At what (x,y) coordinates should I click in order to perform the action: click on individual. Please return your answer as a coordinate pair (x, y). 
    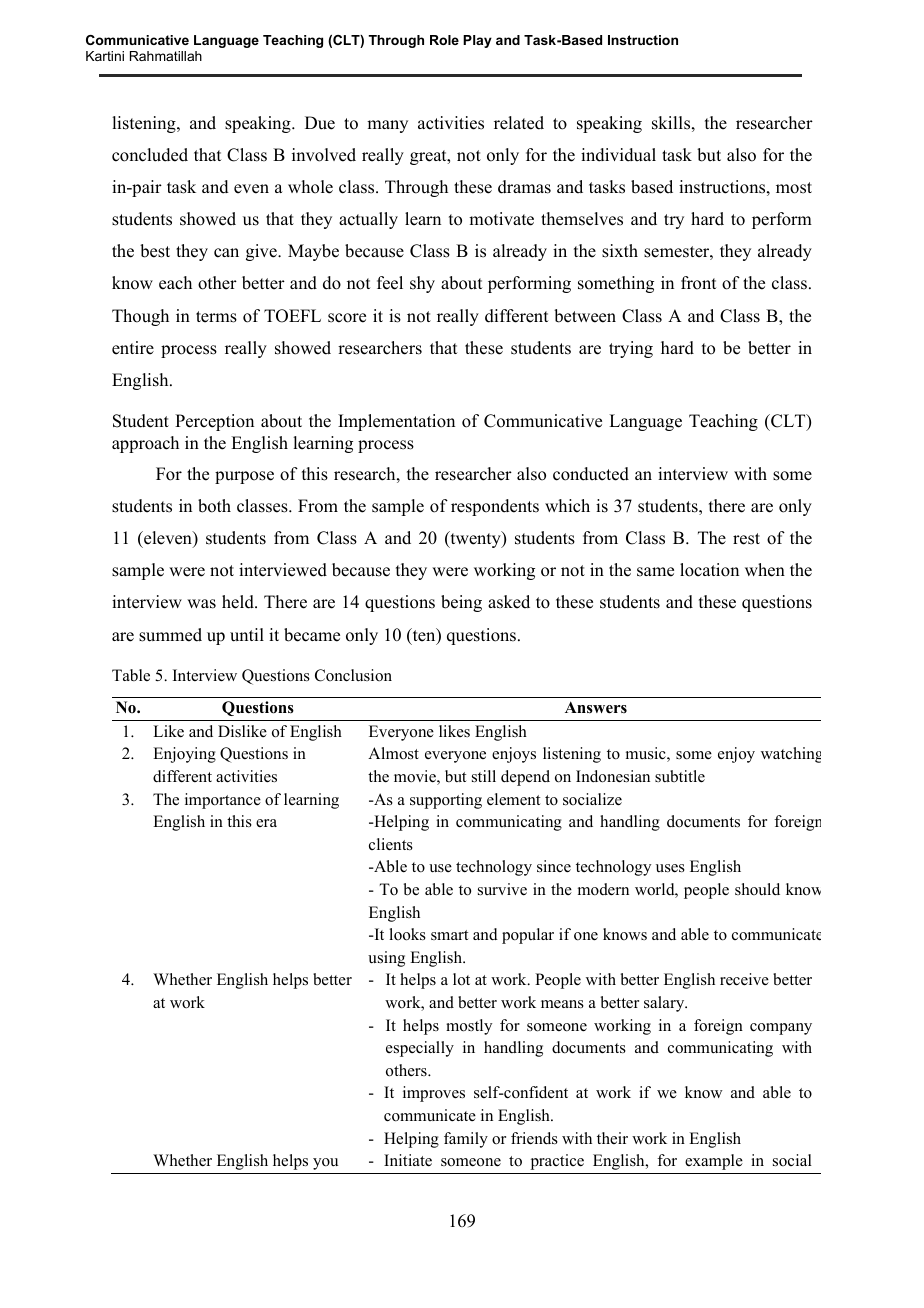
    Looking at the image, I should click on (618, 155).
